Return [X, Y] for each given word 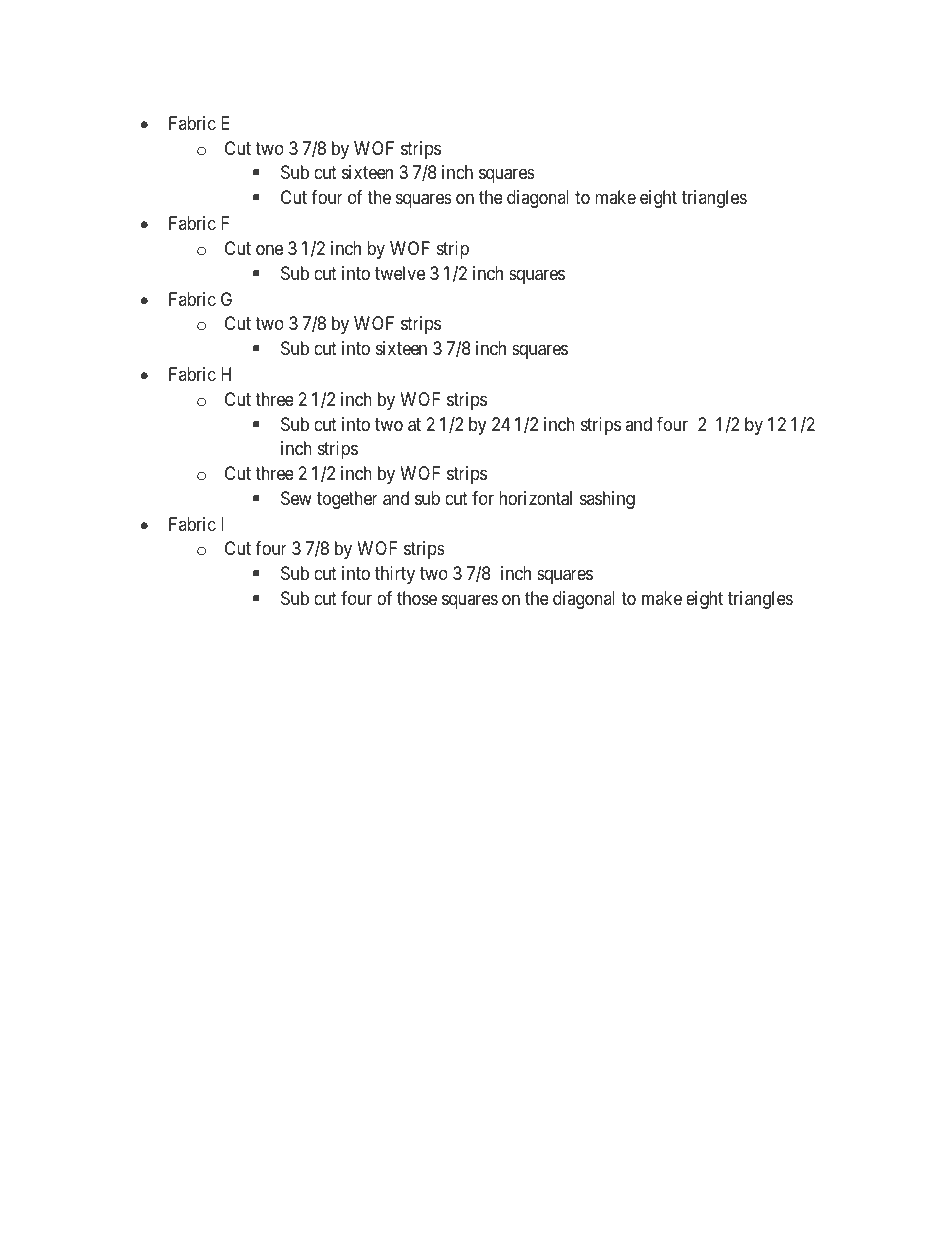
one [269, 249]
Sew [296, 498]
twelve [400, 273]
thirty [395, 575]
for [483, 498]
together [347, 500]
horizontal [535, 498]
